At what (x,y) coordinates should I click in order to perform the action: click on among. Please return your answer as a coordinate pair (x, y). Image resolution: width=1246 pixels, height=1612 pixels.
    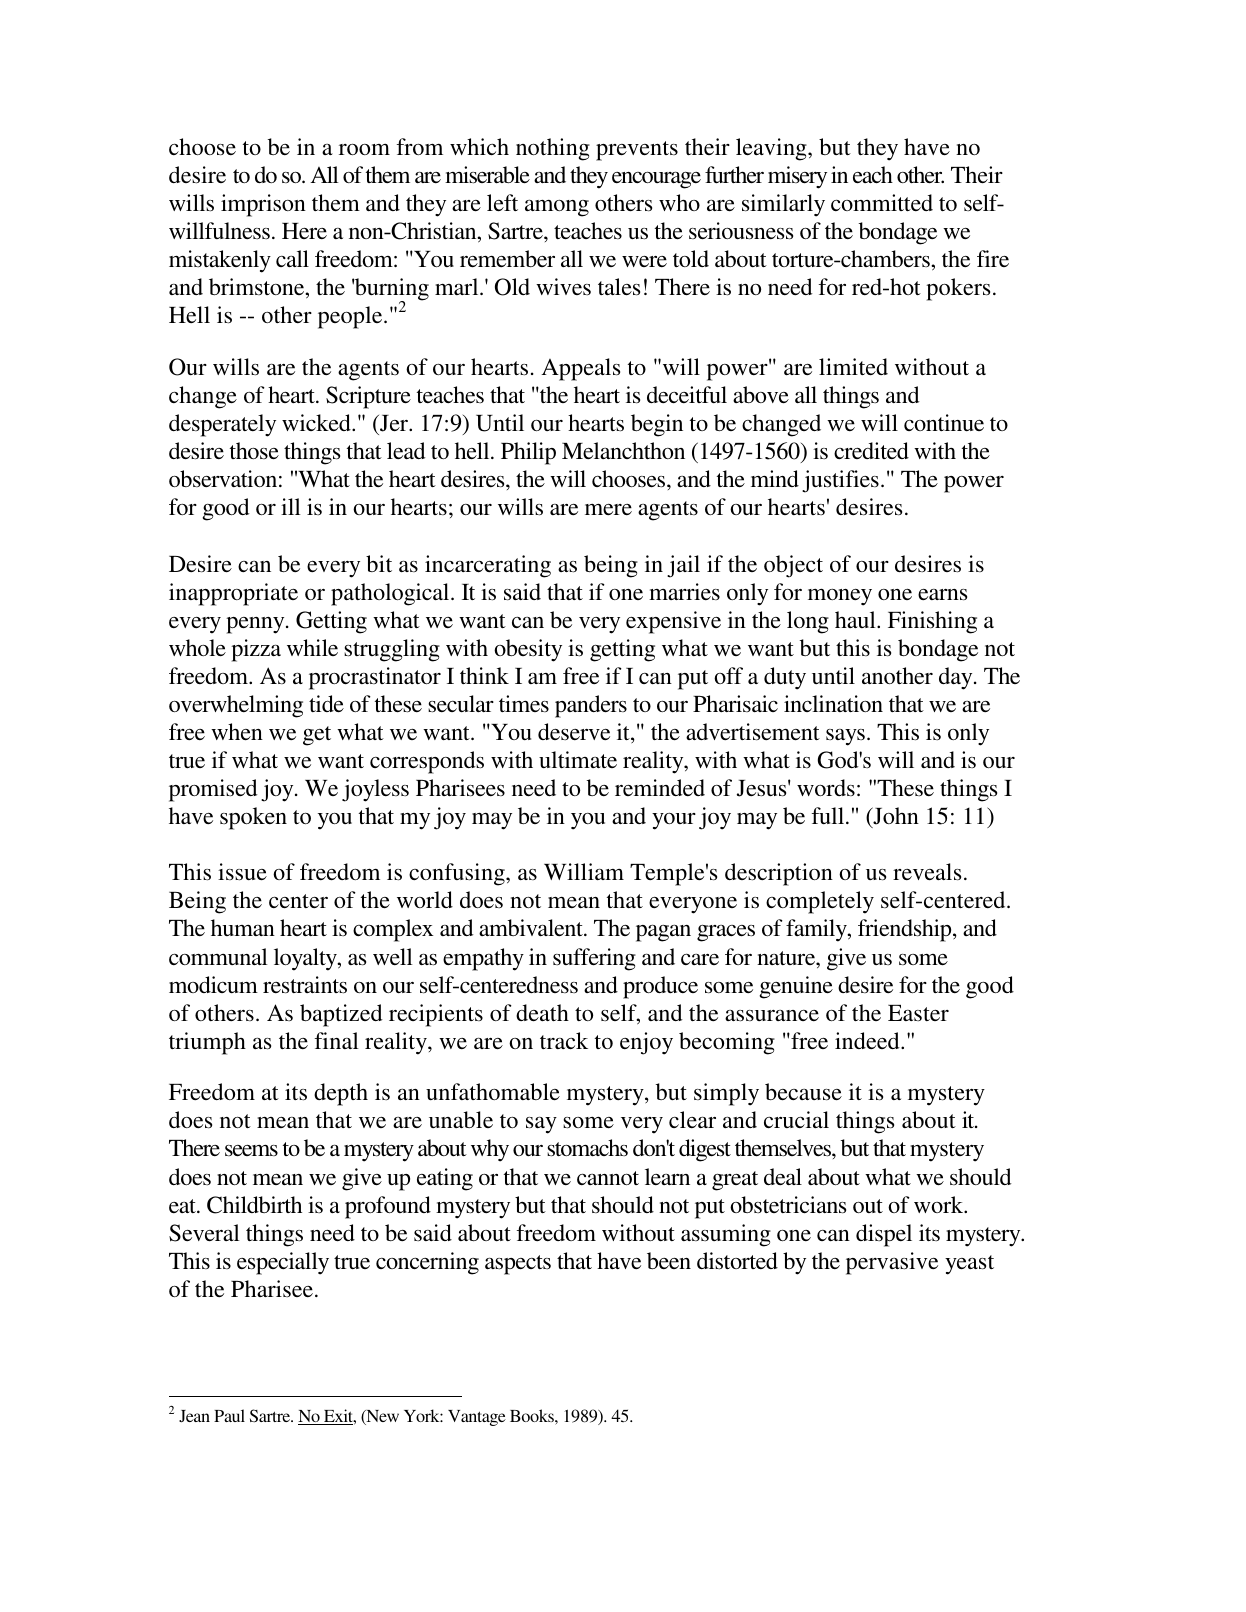
    Looking at the image, I should click on (557, 208).
